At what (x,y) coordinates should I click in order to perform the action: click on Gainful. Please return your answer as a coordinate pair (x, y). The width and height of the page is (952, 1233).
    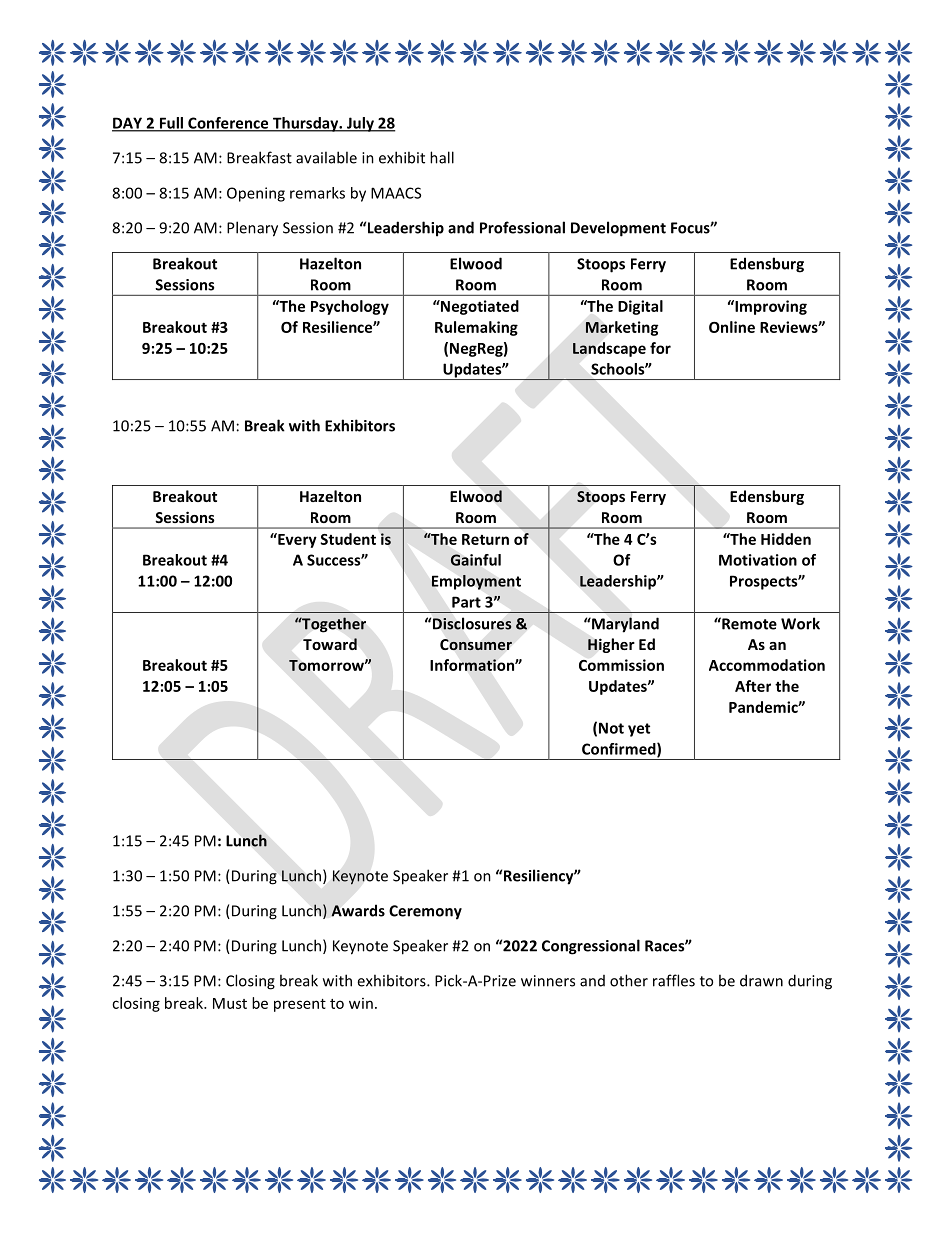
    Looking at the image, I should click on (475, 560).
